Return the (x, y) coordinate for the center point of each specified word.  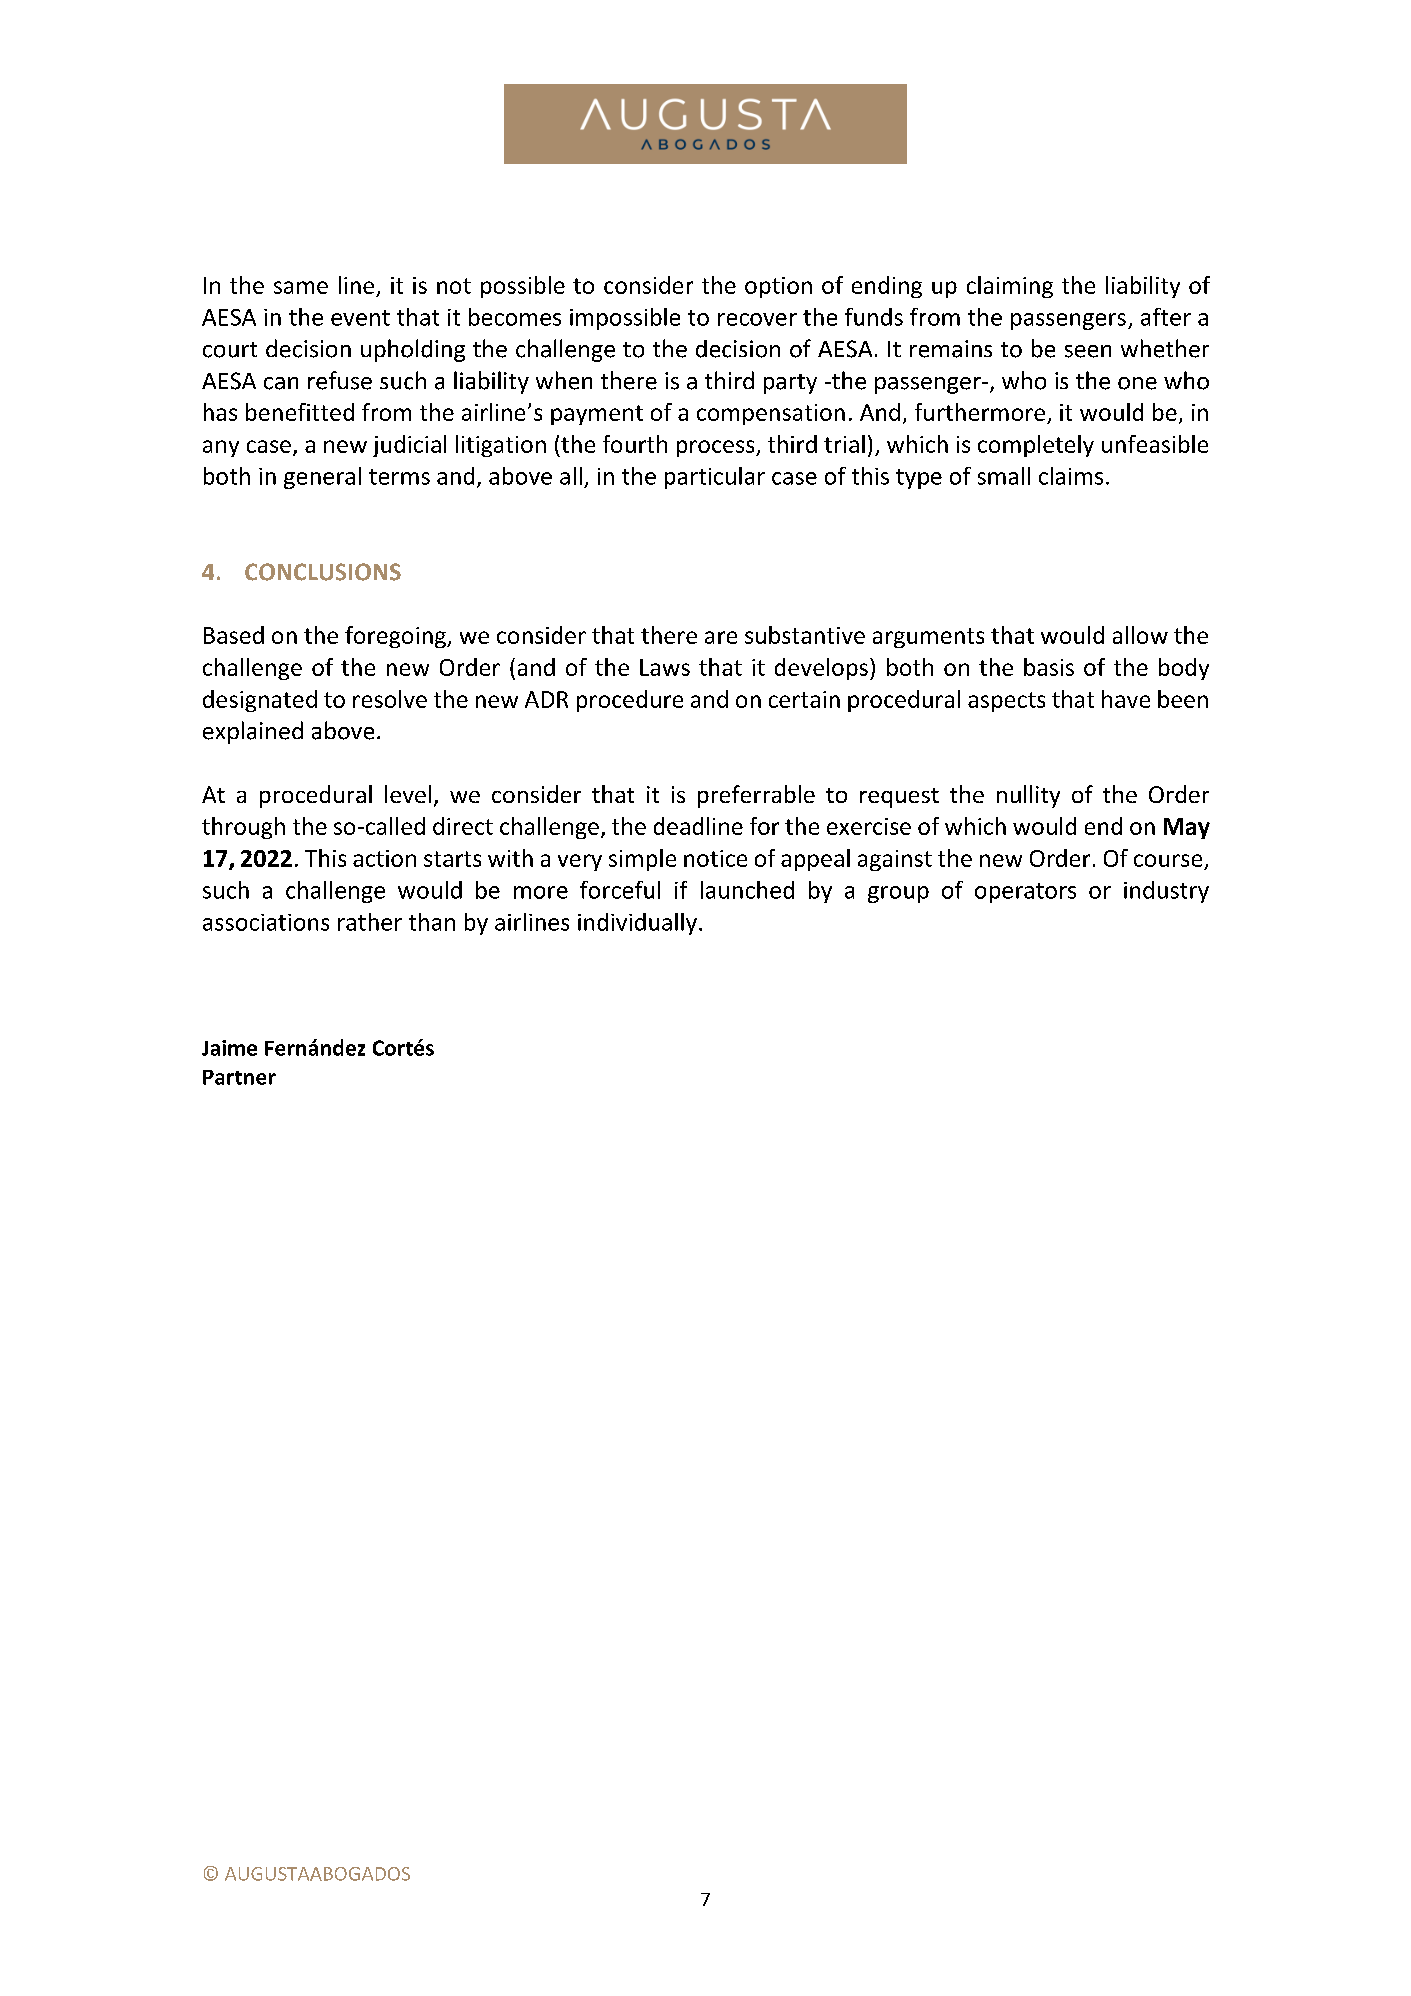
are (721, 637)
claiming (1010, 287)
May (1187, 828)
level (408, 794)
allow (1140, 635)
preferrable (756, 796)
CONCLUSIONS (323, 572)
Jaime (229, 1048)
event (360, 318)
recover (757, 319)
